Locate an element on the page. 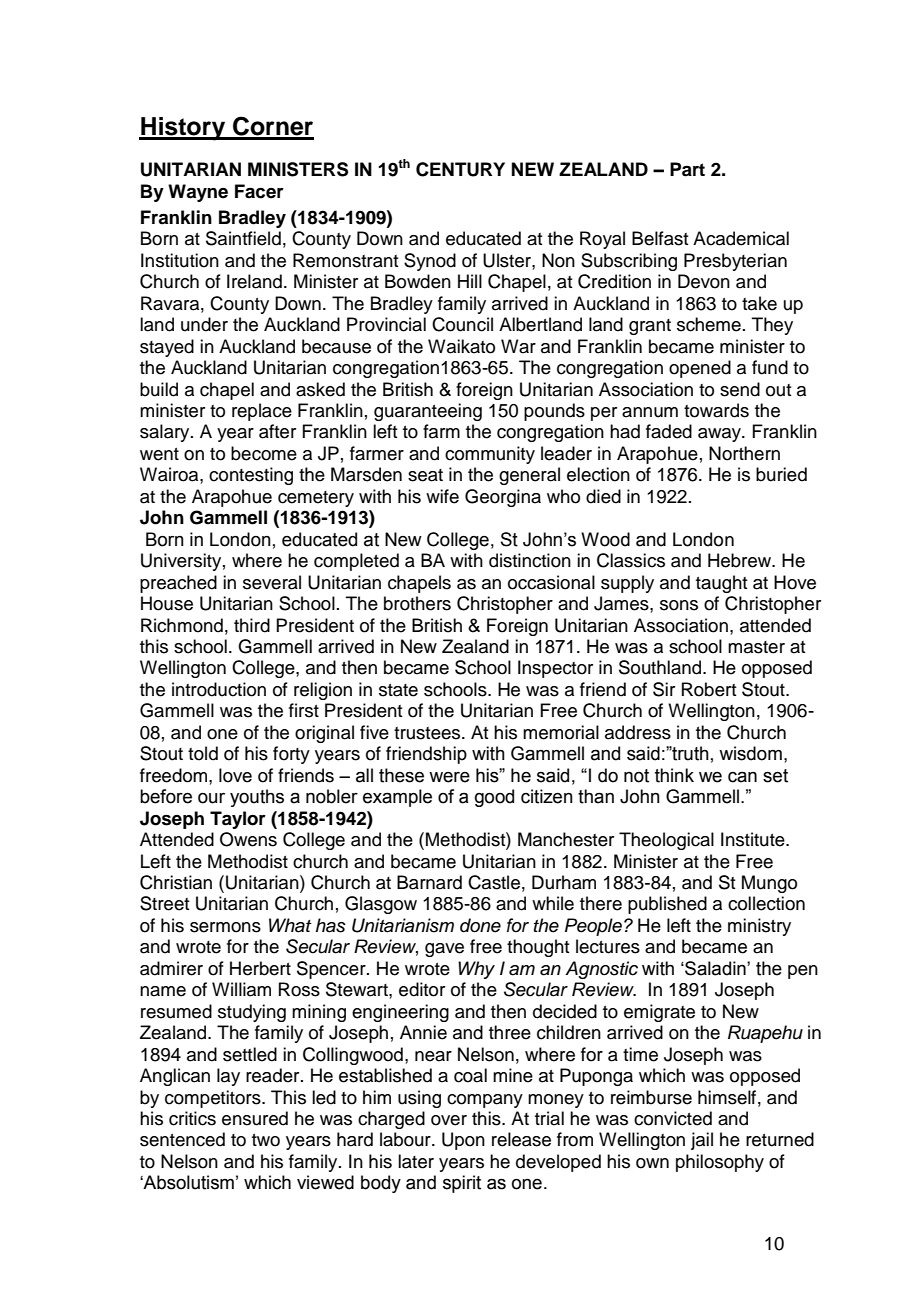  good is located at coordinates (494, 798).
